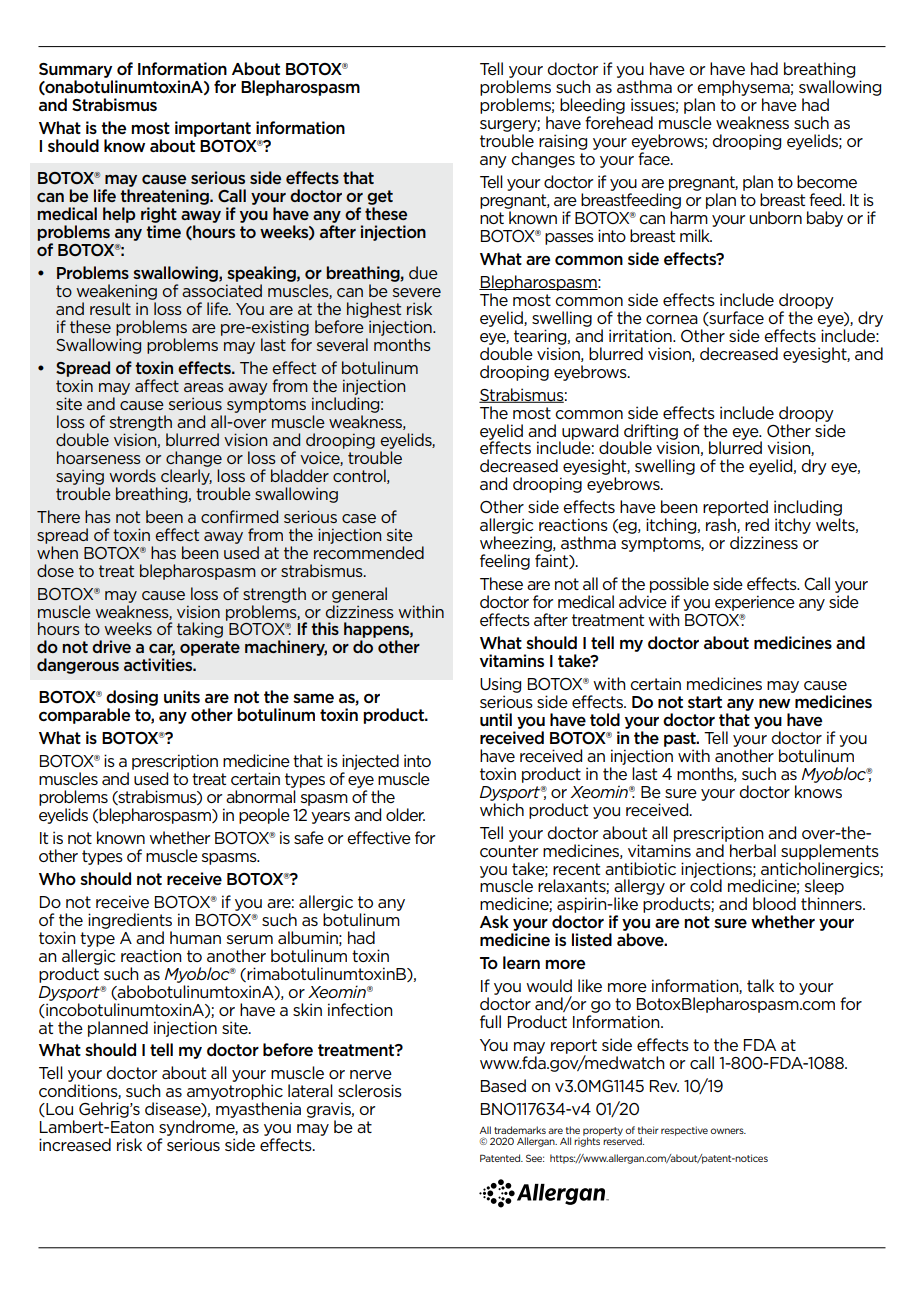  Describe the element at coordinates (672, 319) in the image. I see `cornea` at that location.
